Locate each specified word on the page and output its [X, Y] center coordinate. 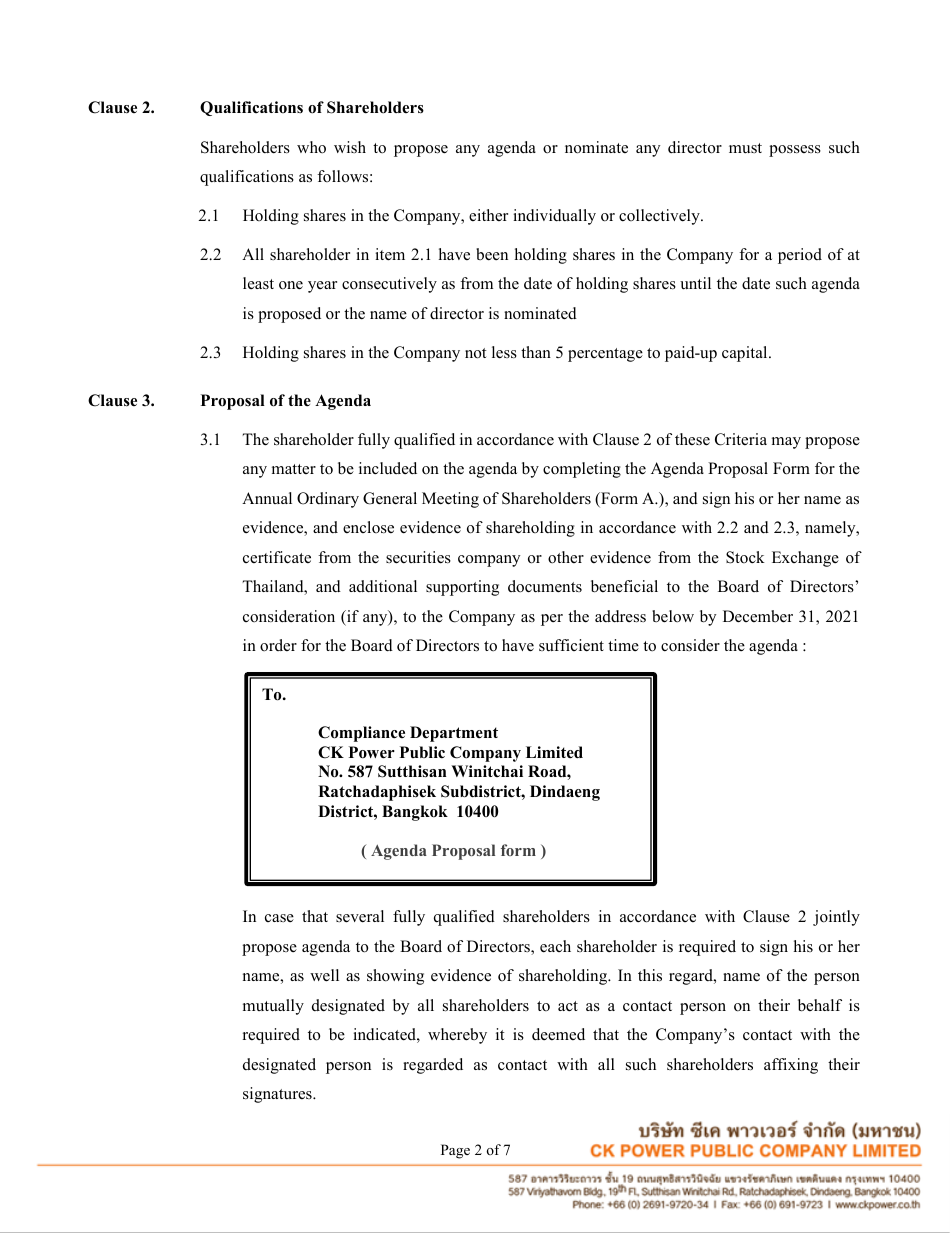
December [758, 616]
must [745, 148]
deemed [558, 1034]
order [278, 645]
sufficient [571, 645]
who [311, 147]
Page [455, 1151]
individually [554, 217]
